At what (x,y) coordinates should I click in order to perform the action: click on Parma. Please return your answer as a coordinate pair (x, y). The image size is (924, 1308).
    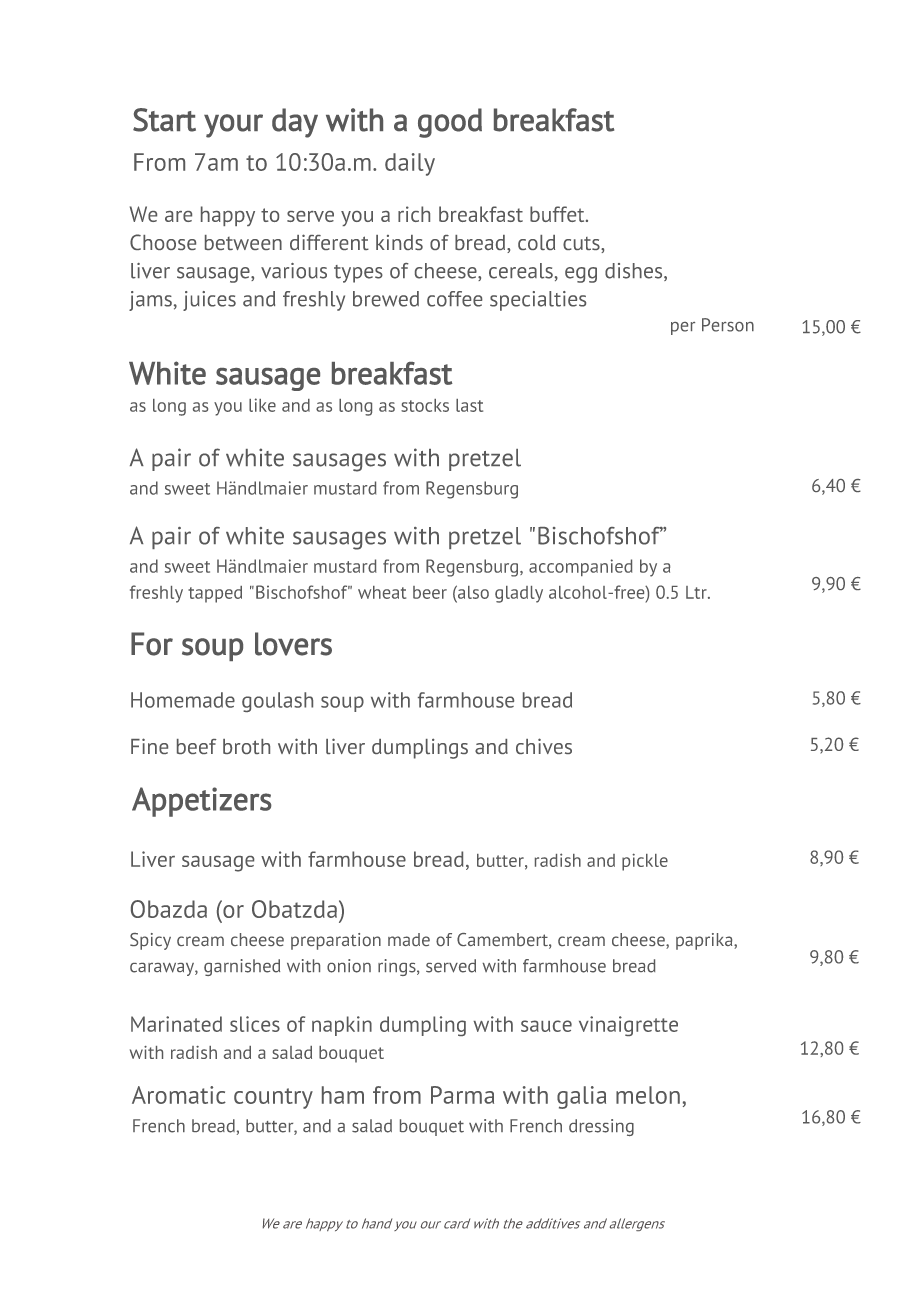
    Looking at the image, I should click on (462, 1095).
